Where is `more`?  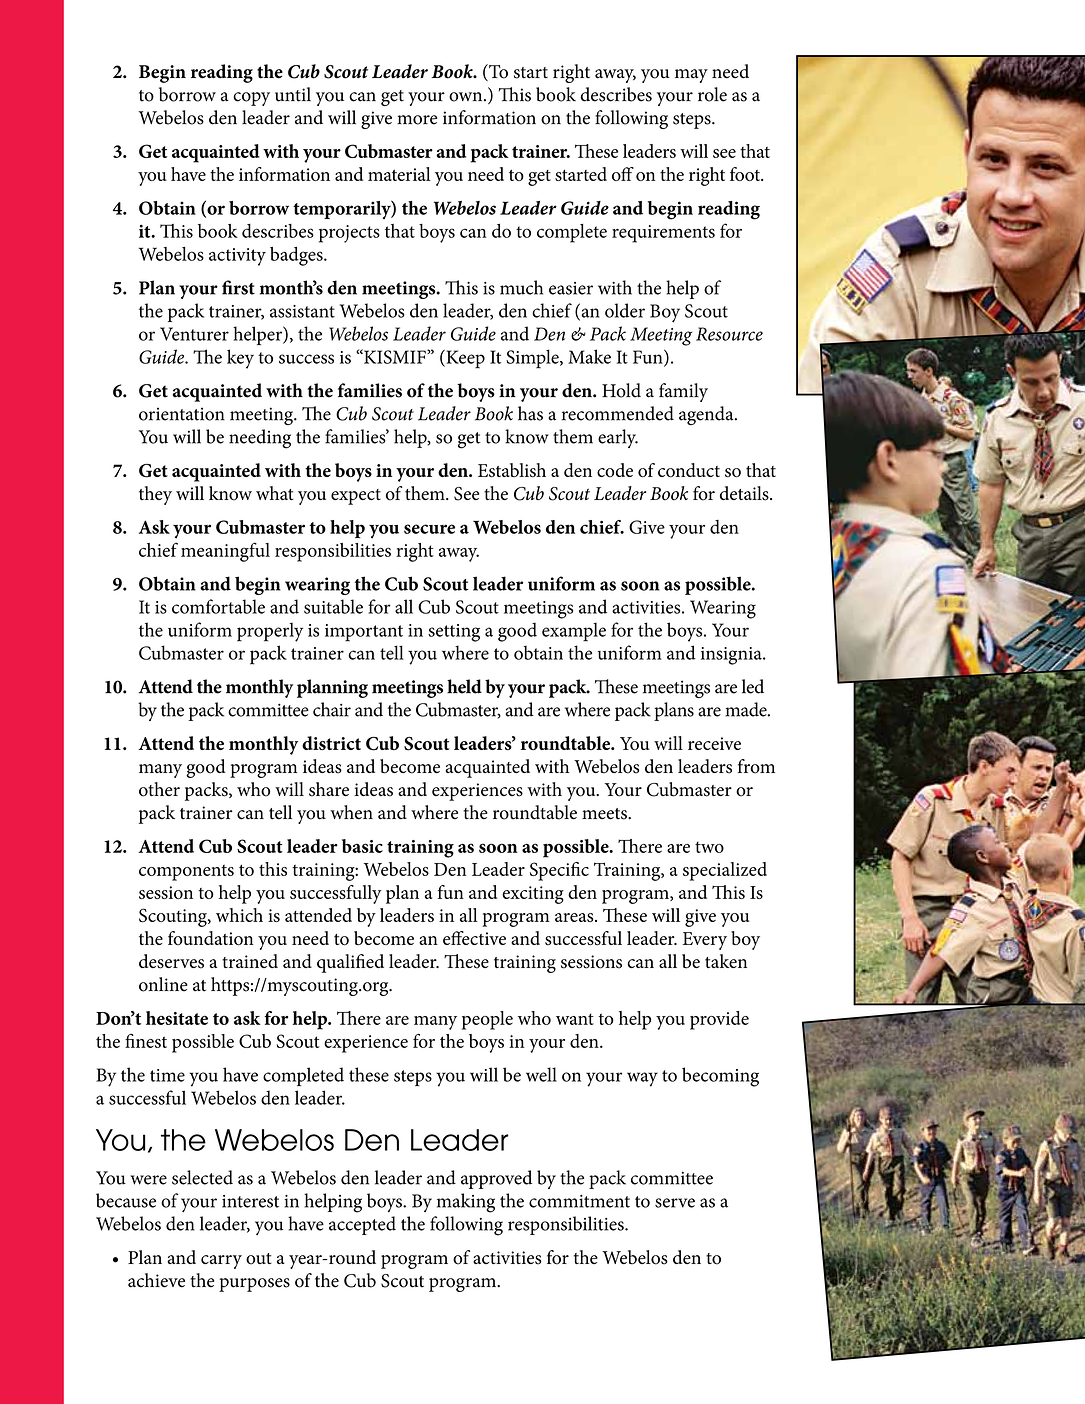
more is located at coordinates (417, 120).
